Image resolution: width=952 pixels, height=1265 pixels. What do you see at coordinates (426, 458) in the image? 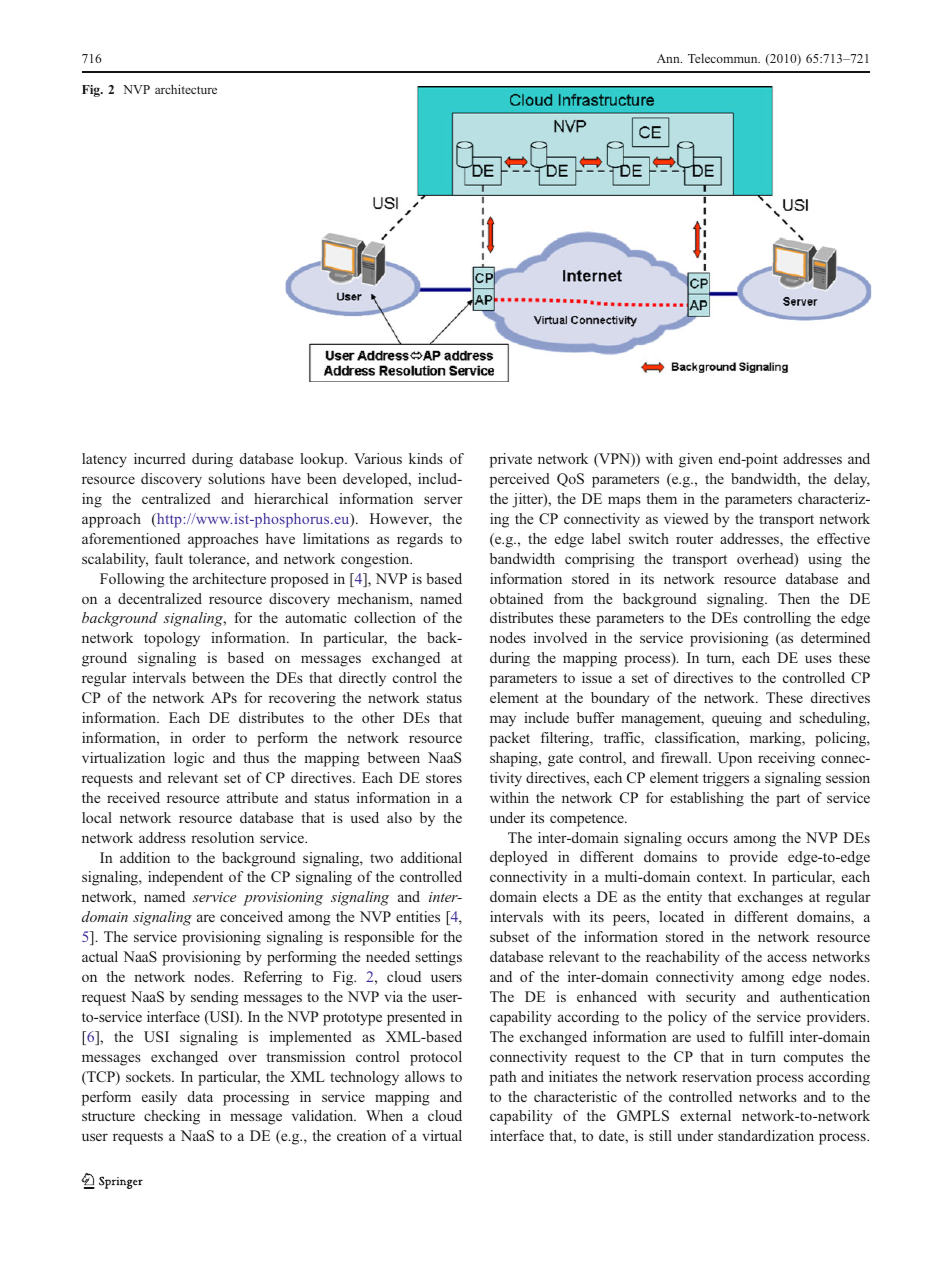
I see `kinds` at bounding box center [426, 458].
